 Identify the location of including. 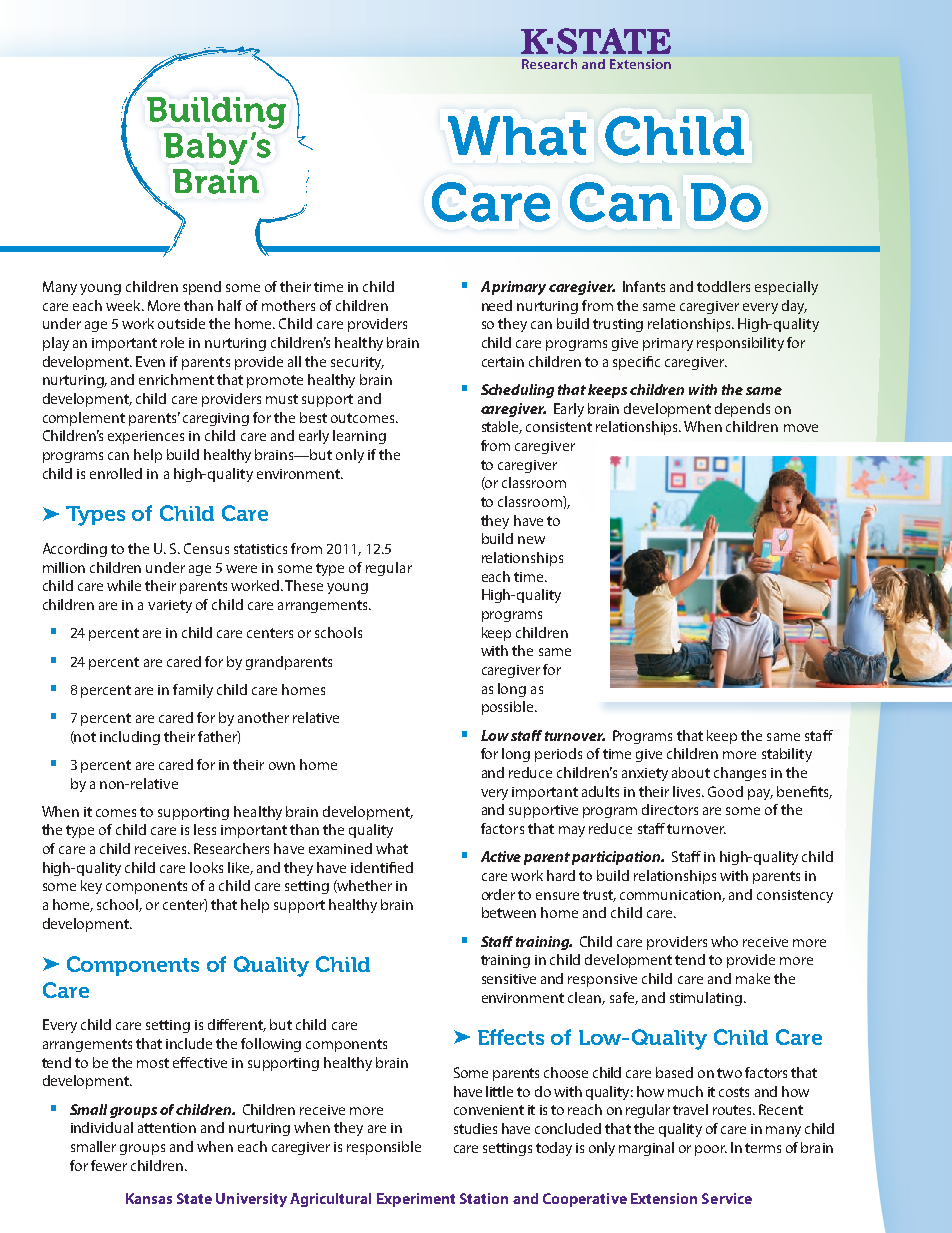
(130, 738).
